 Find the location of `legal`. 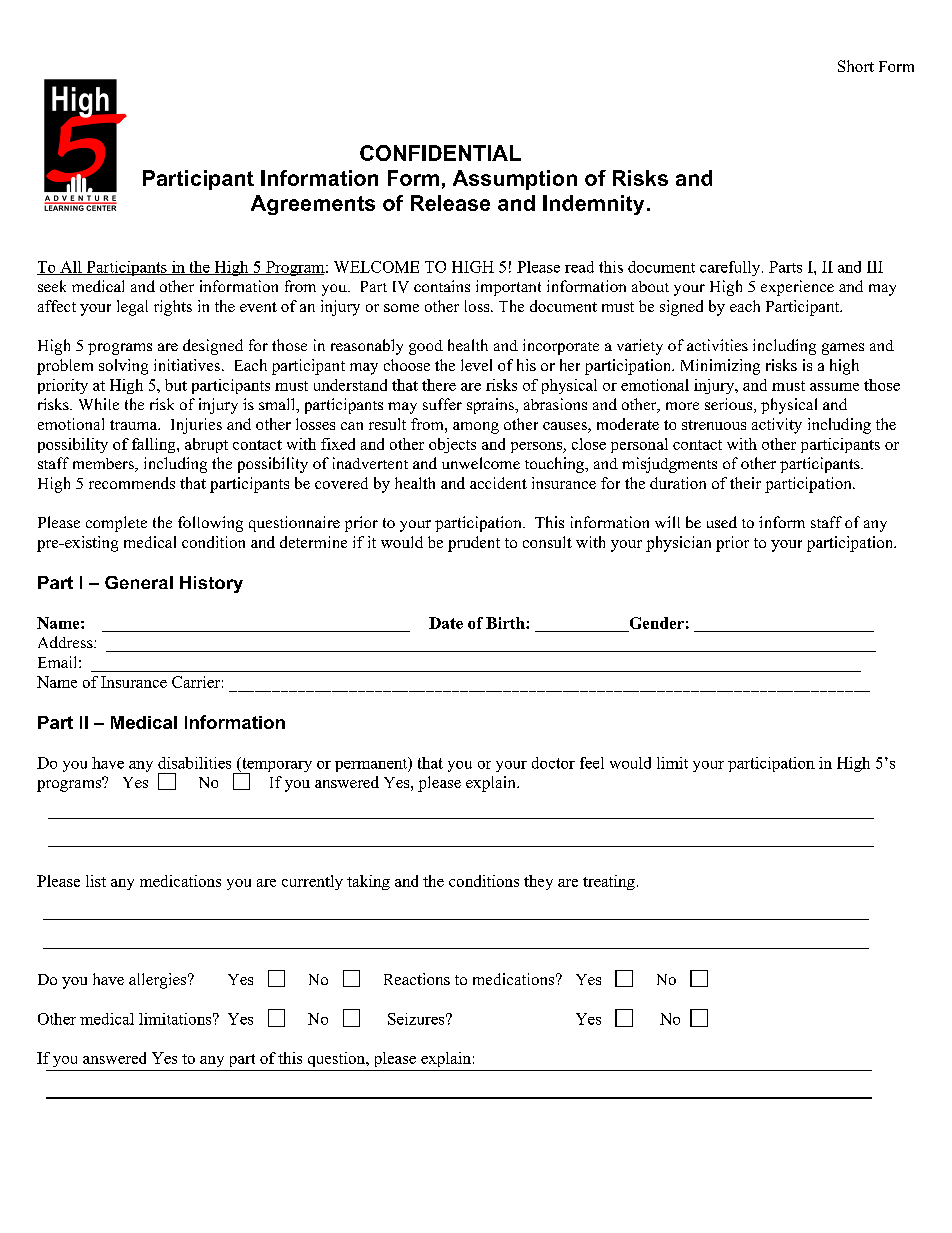

legal is located at coordinates (132, 308).
